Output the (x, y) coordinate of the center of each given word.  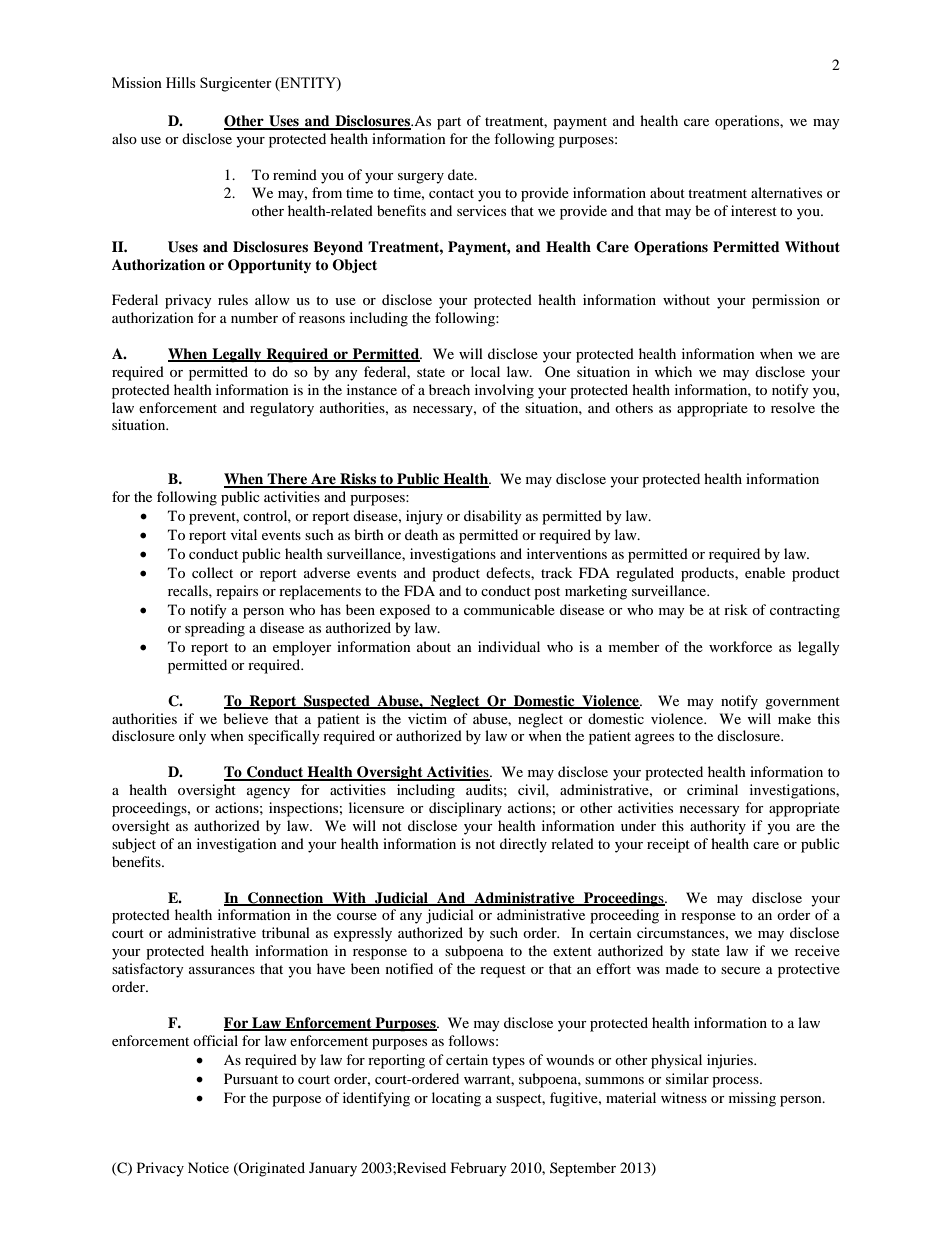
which (673, 371)
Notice (208, 1167)
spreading (215, 629)
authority (718, 827)
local (485, 371)
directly (523, 845)
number (254, 317)
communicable (509, 609)
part (449, 123)
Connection (286, 898)
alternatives (786, 192)
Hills (180, 82)
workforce (740, 646)
